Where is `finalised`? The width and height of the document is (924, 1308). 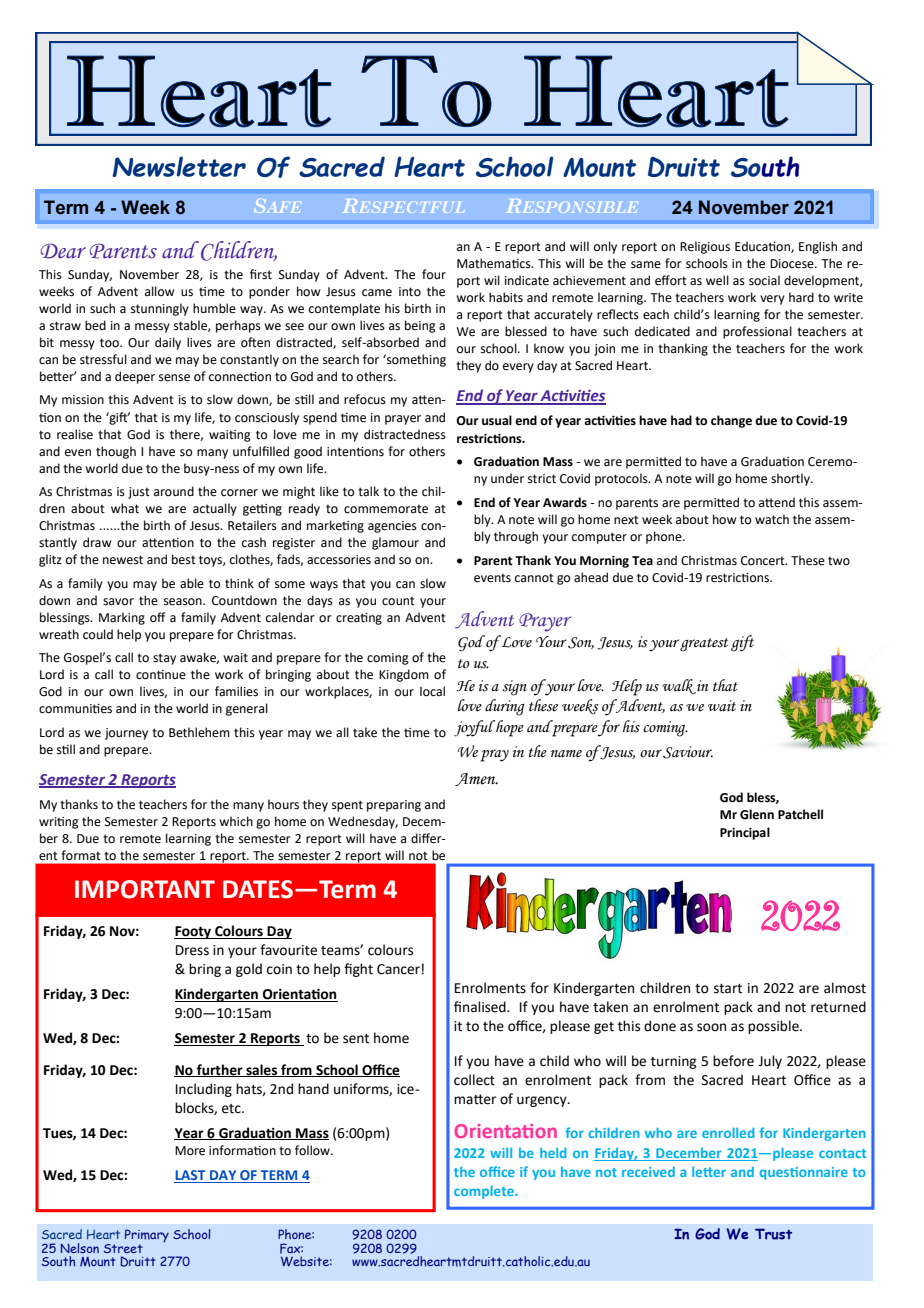 finalised is located at coordinates (481, 1007).
